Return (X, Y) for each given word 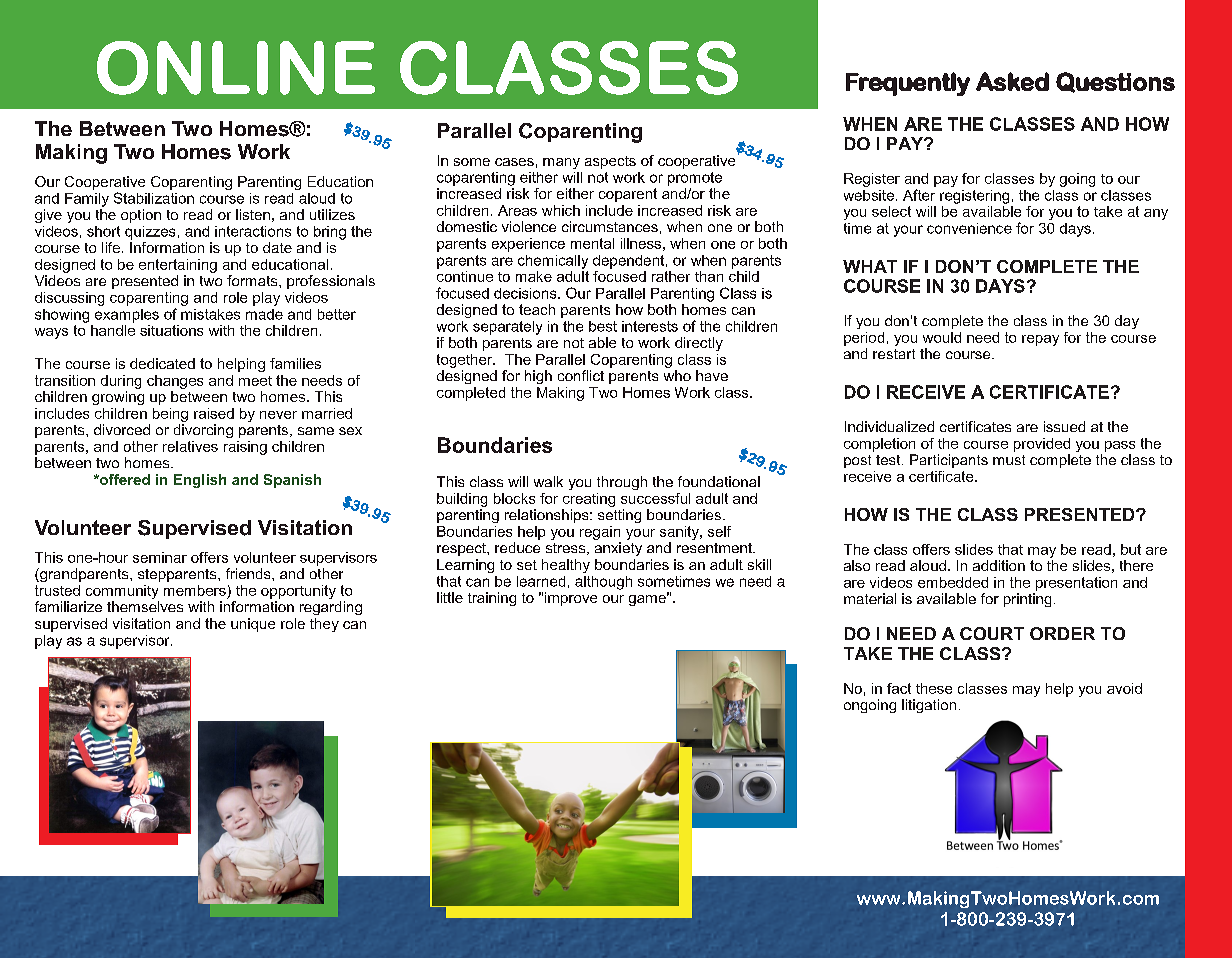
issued (1064, 426)
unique (253, 625)
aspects (610, 162)
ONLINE (236, 68)
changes (175, 382)
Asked (1012, 81)
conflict (581, 375)
